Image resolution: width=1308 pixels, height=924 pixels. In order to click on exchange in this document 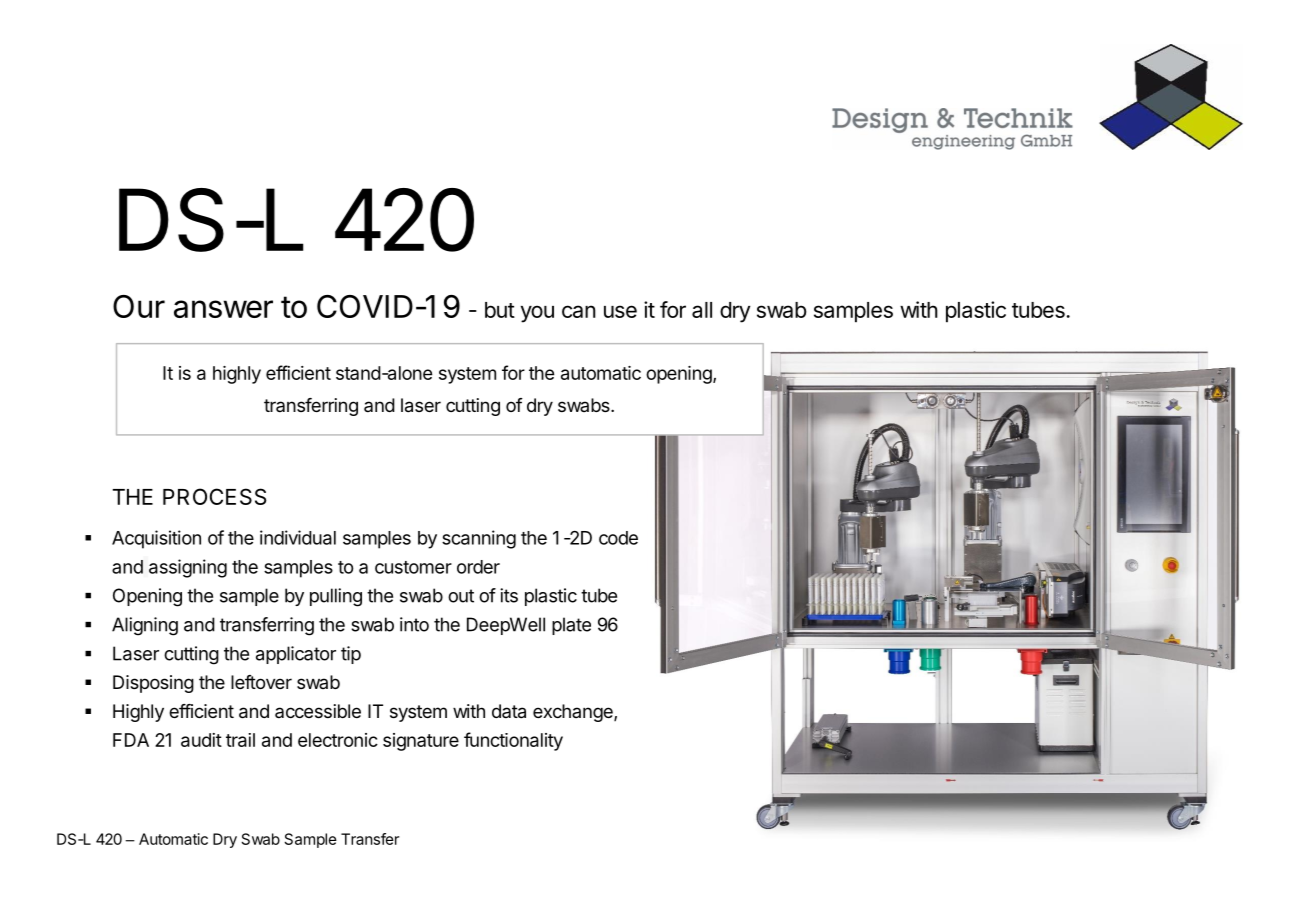, I will do `click(574, 713)`.
